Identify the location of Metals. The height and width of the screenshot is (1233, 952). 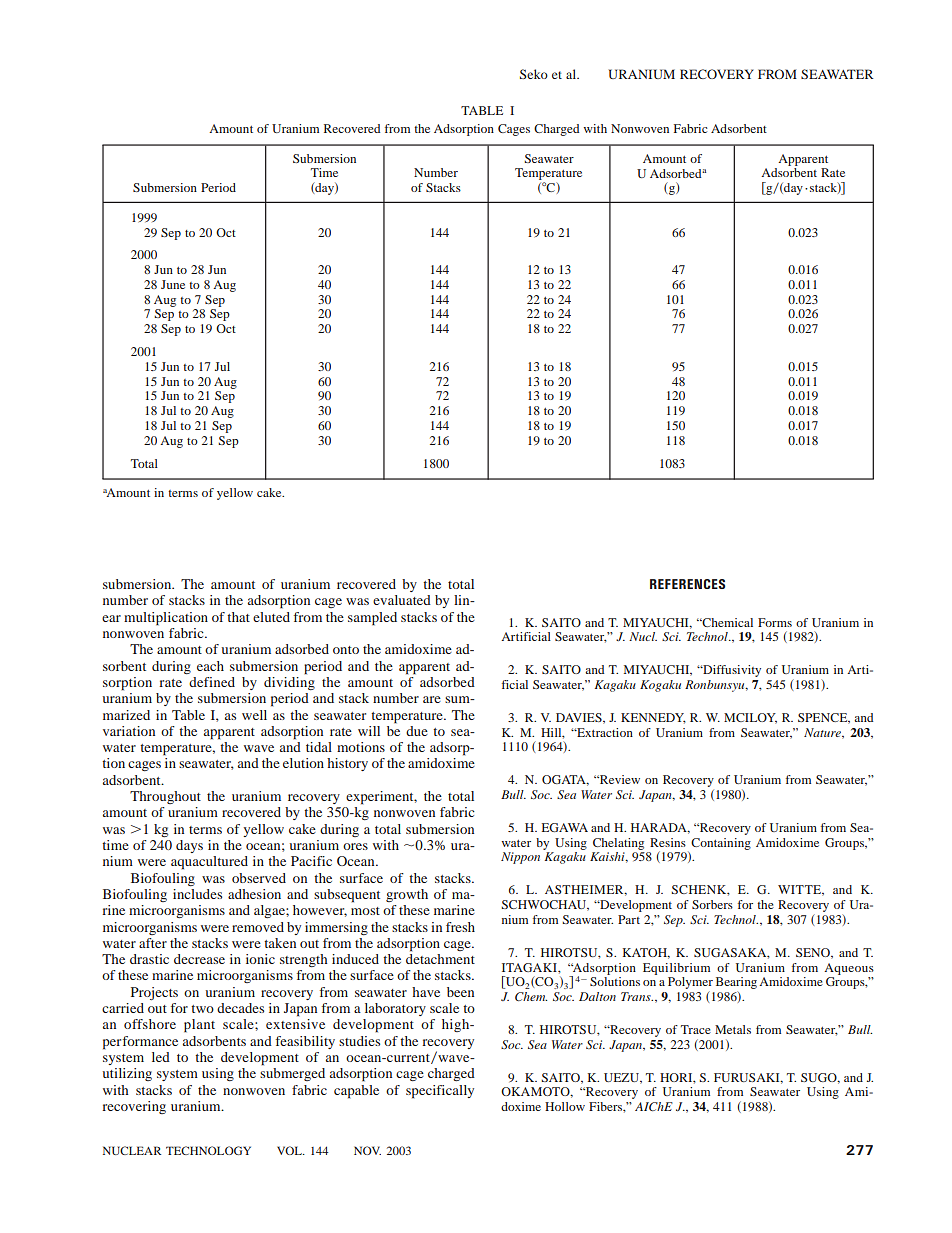
(733, 1029).
